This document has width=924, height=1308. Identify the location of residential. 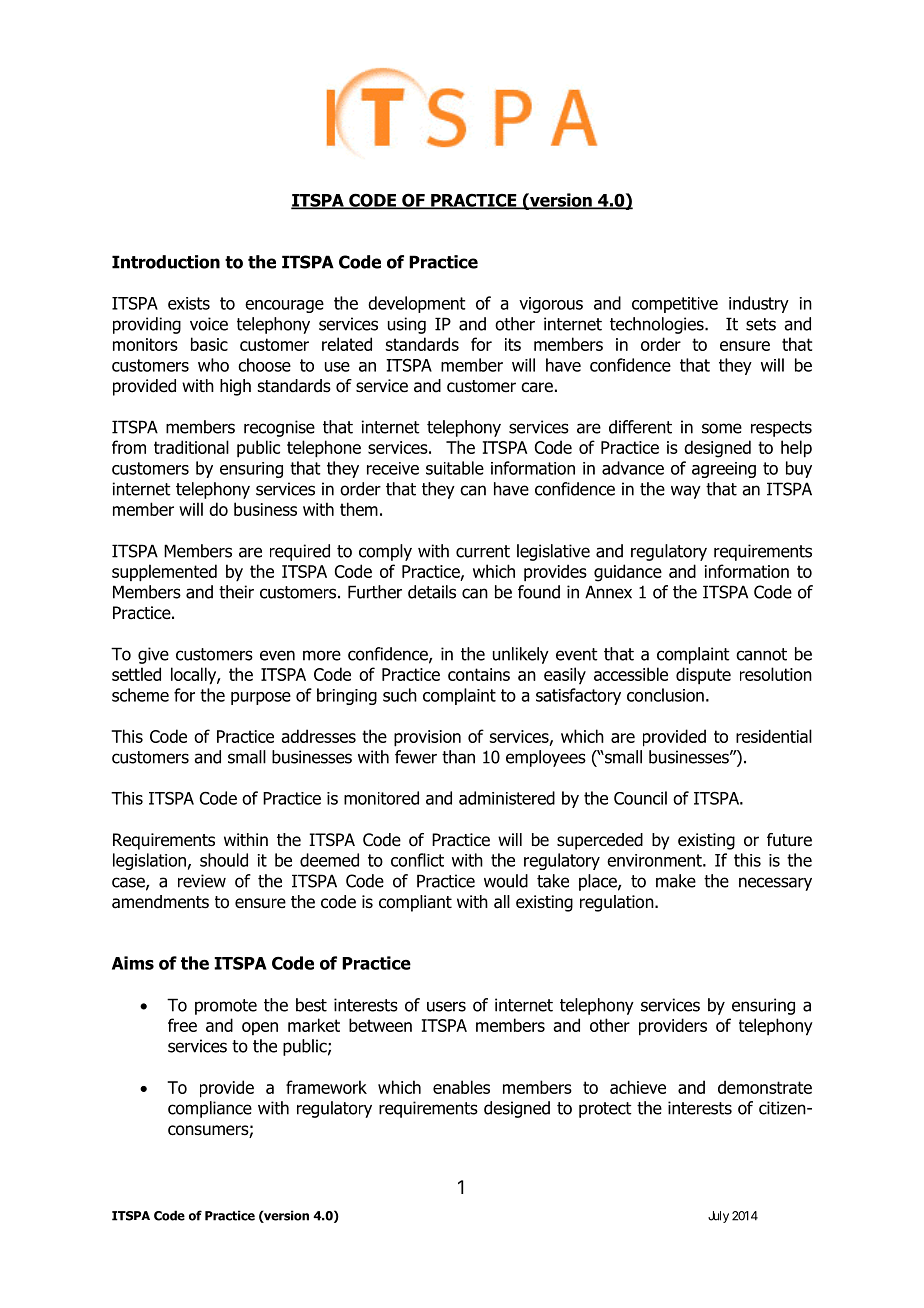
(774, 736).
